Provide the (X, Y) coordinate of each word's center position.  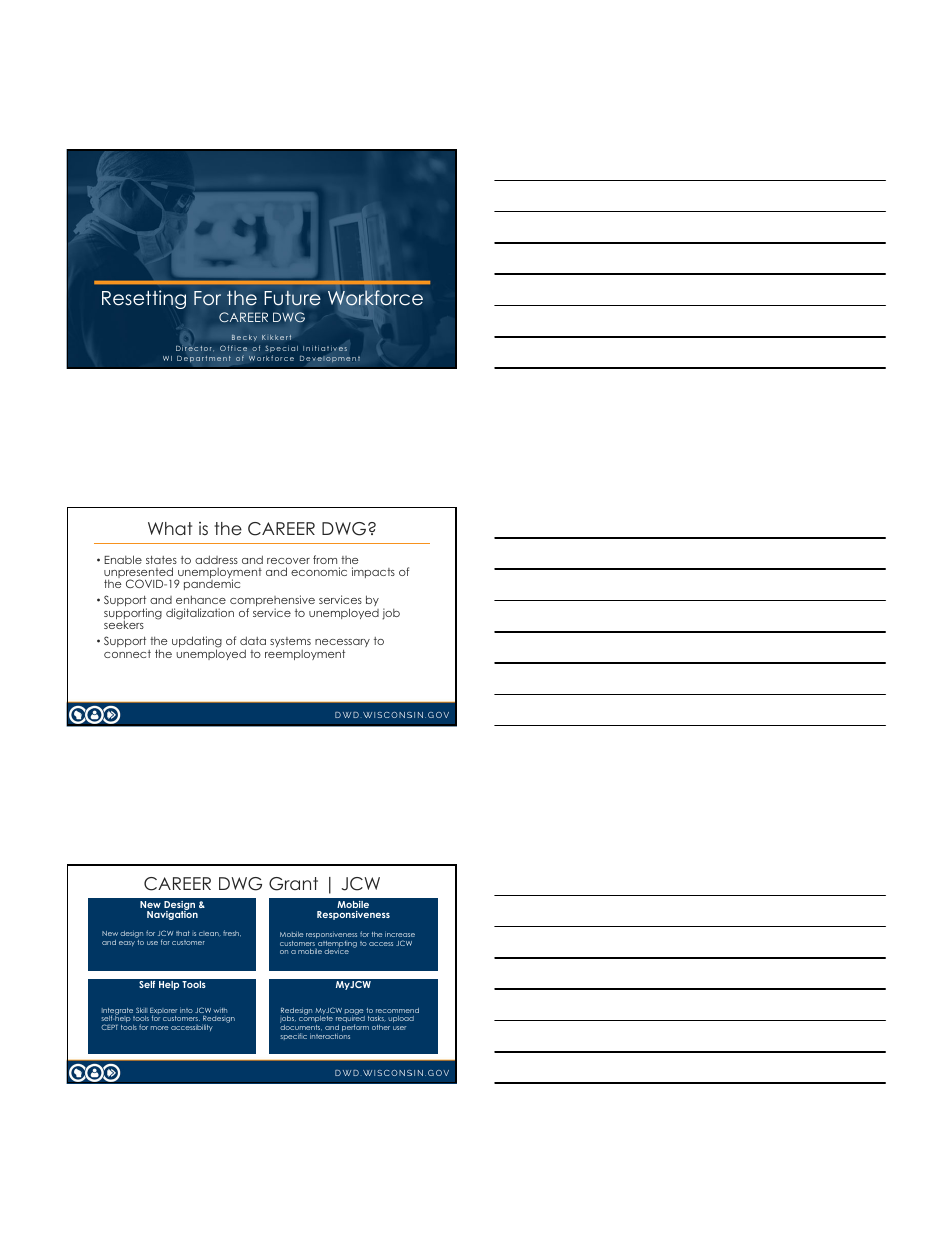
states (161, 560)
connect (127, 654)
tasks (377, 1018)
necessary (342, 645)
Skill (141, 1010)
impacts (373, 572)
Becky (244, 337)
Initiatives (325, 348)
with (220, 1010)
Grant (293, 884)
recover (288, 561)
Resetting (144, 299)
